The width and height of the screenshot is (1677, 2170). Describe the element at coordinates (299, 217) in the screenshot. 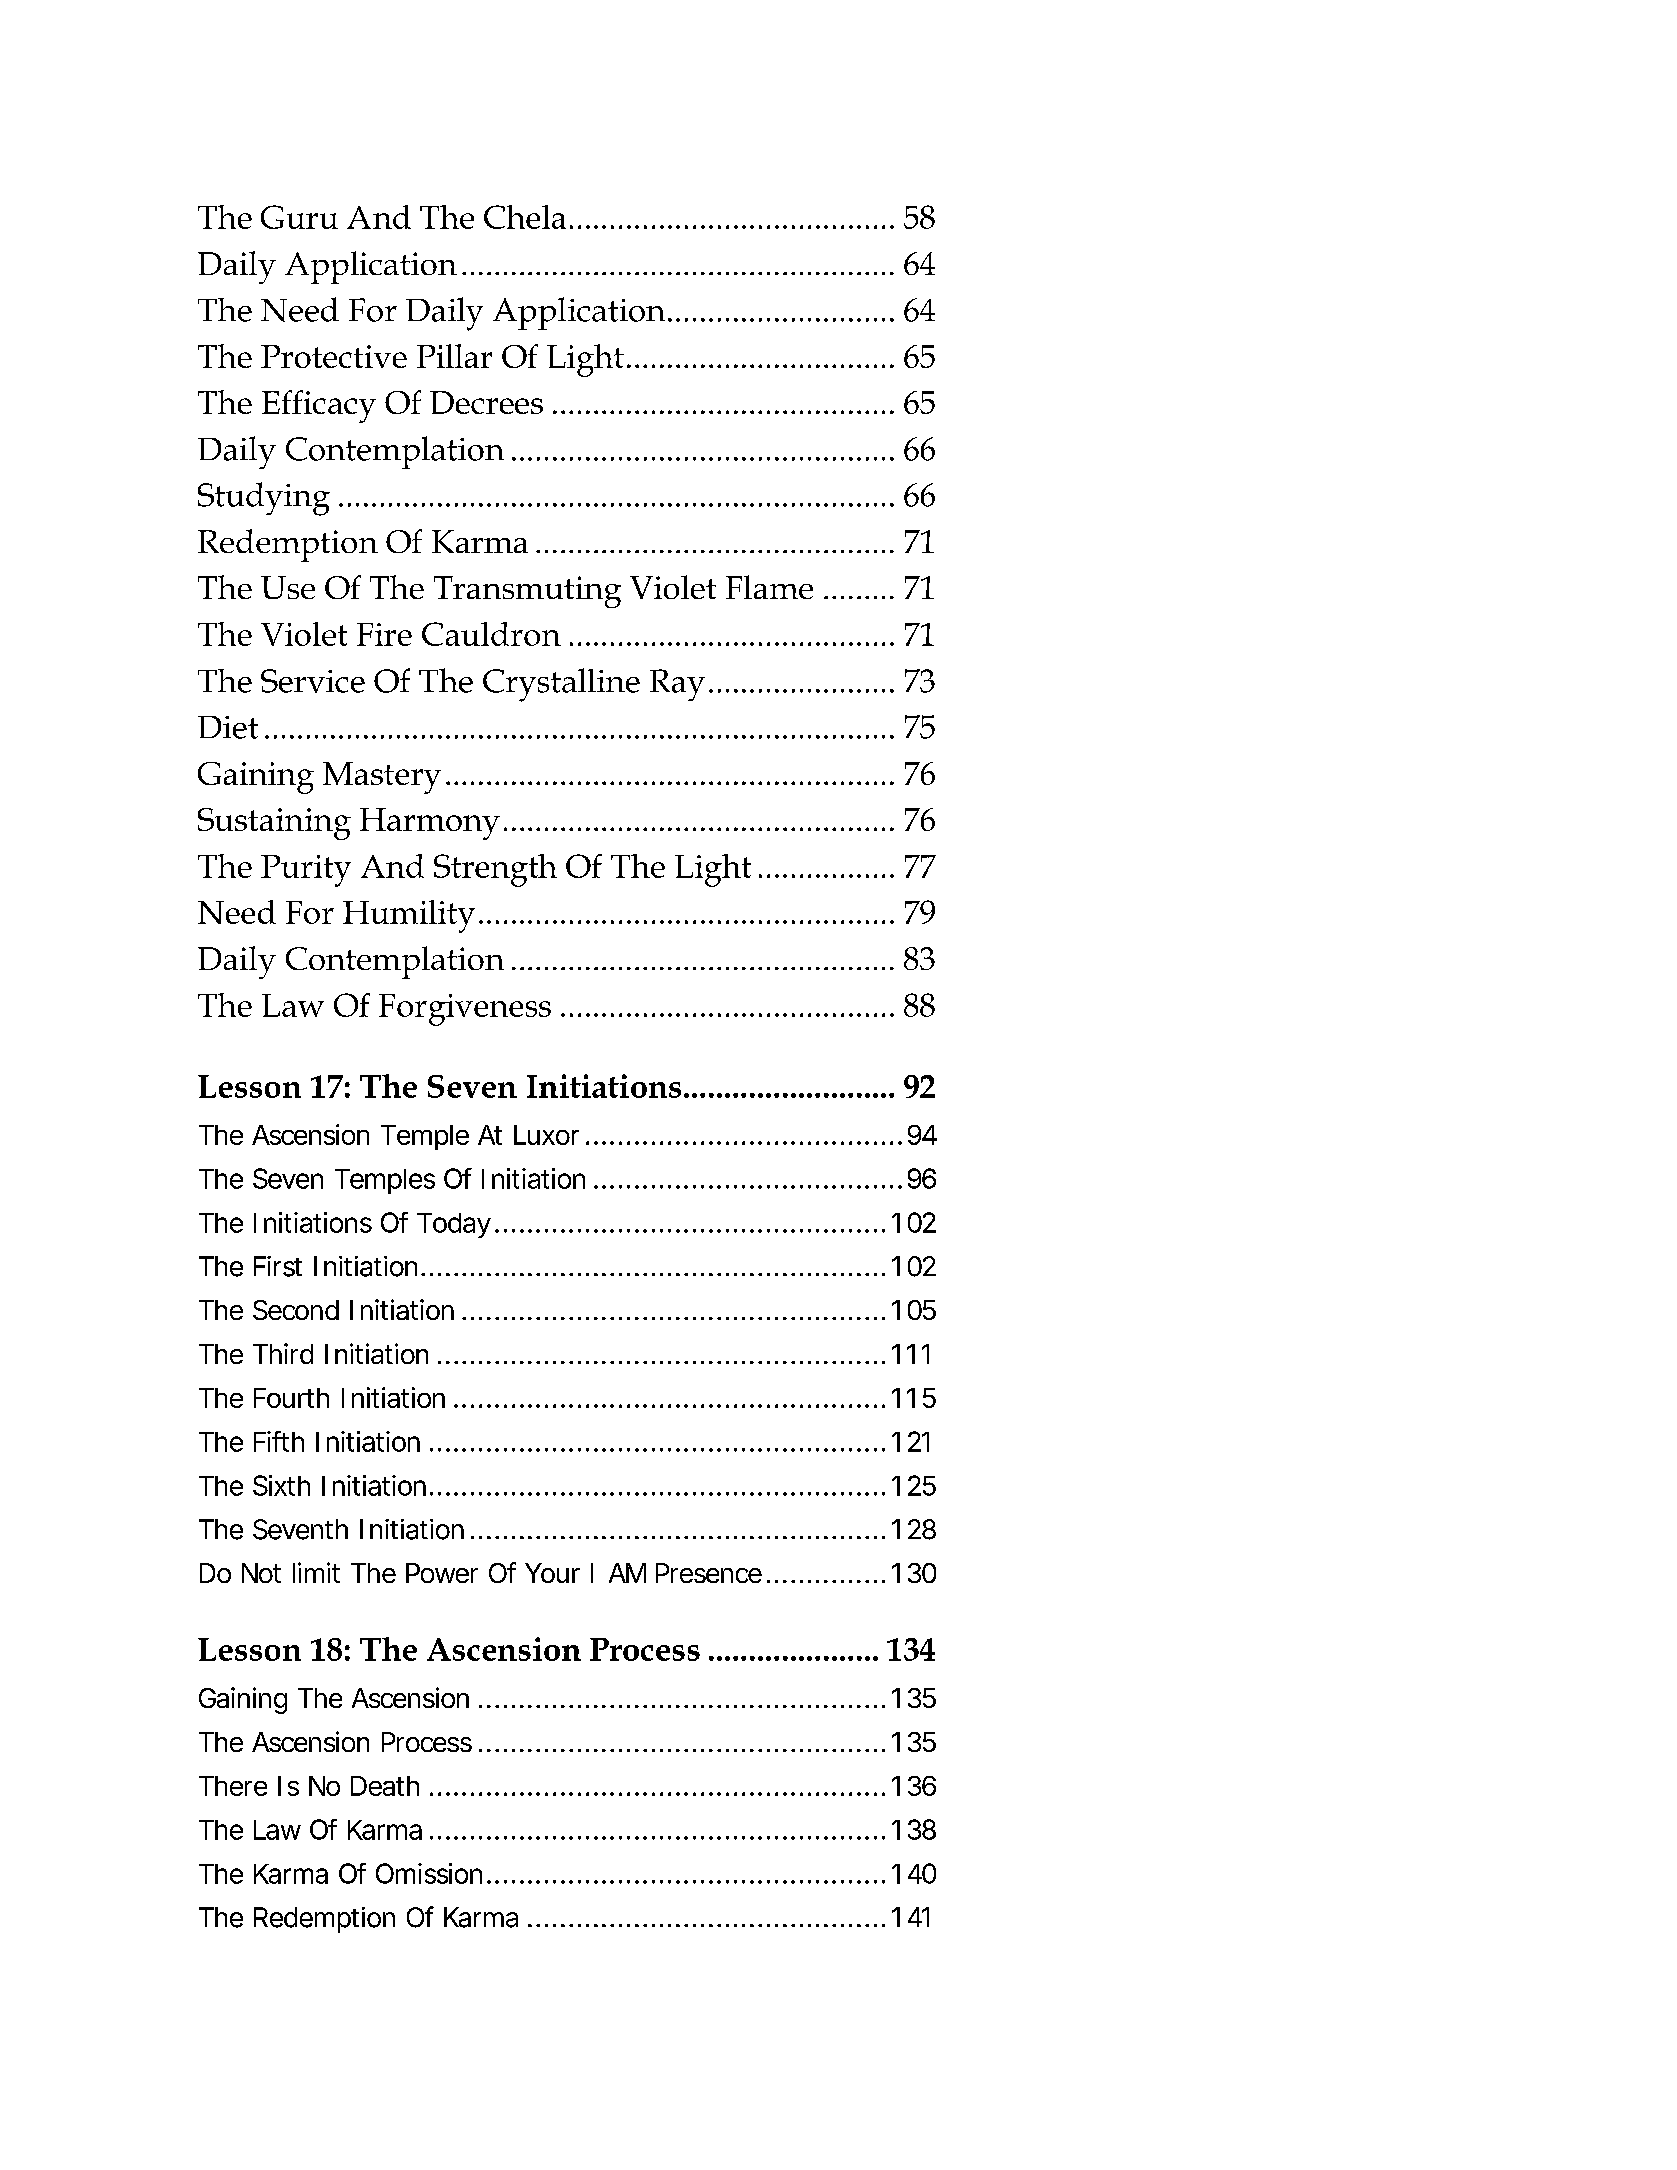

I see `Guru` at that location.
